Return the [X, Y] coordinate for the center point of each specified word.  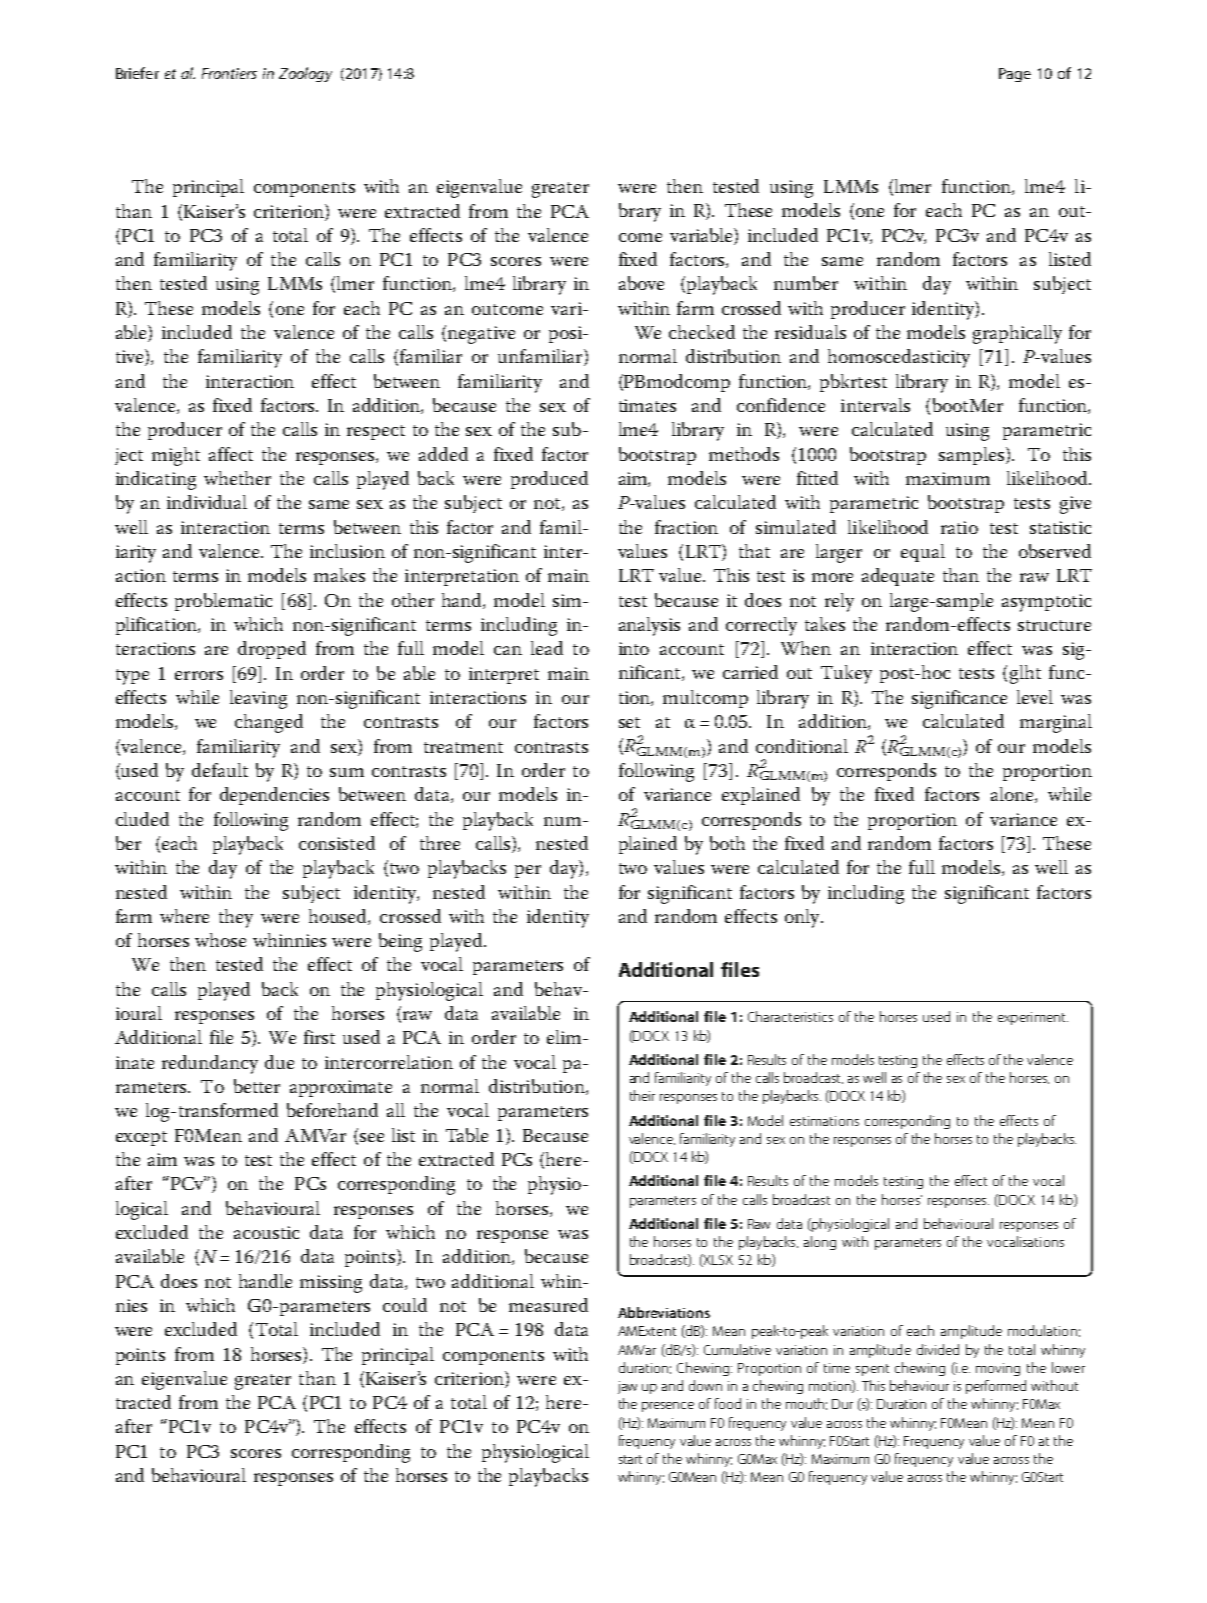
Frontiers [229, 73]
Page [1015, 75]
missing [331, 1284]
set [629, 722]
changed [269, 723]
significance [959, 699]
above [641, 283]
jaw [627, 1387]
